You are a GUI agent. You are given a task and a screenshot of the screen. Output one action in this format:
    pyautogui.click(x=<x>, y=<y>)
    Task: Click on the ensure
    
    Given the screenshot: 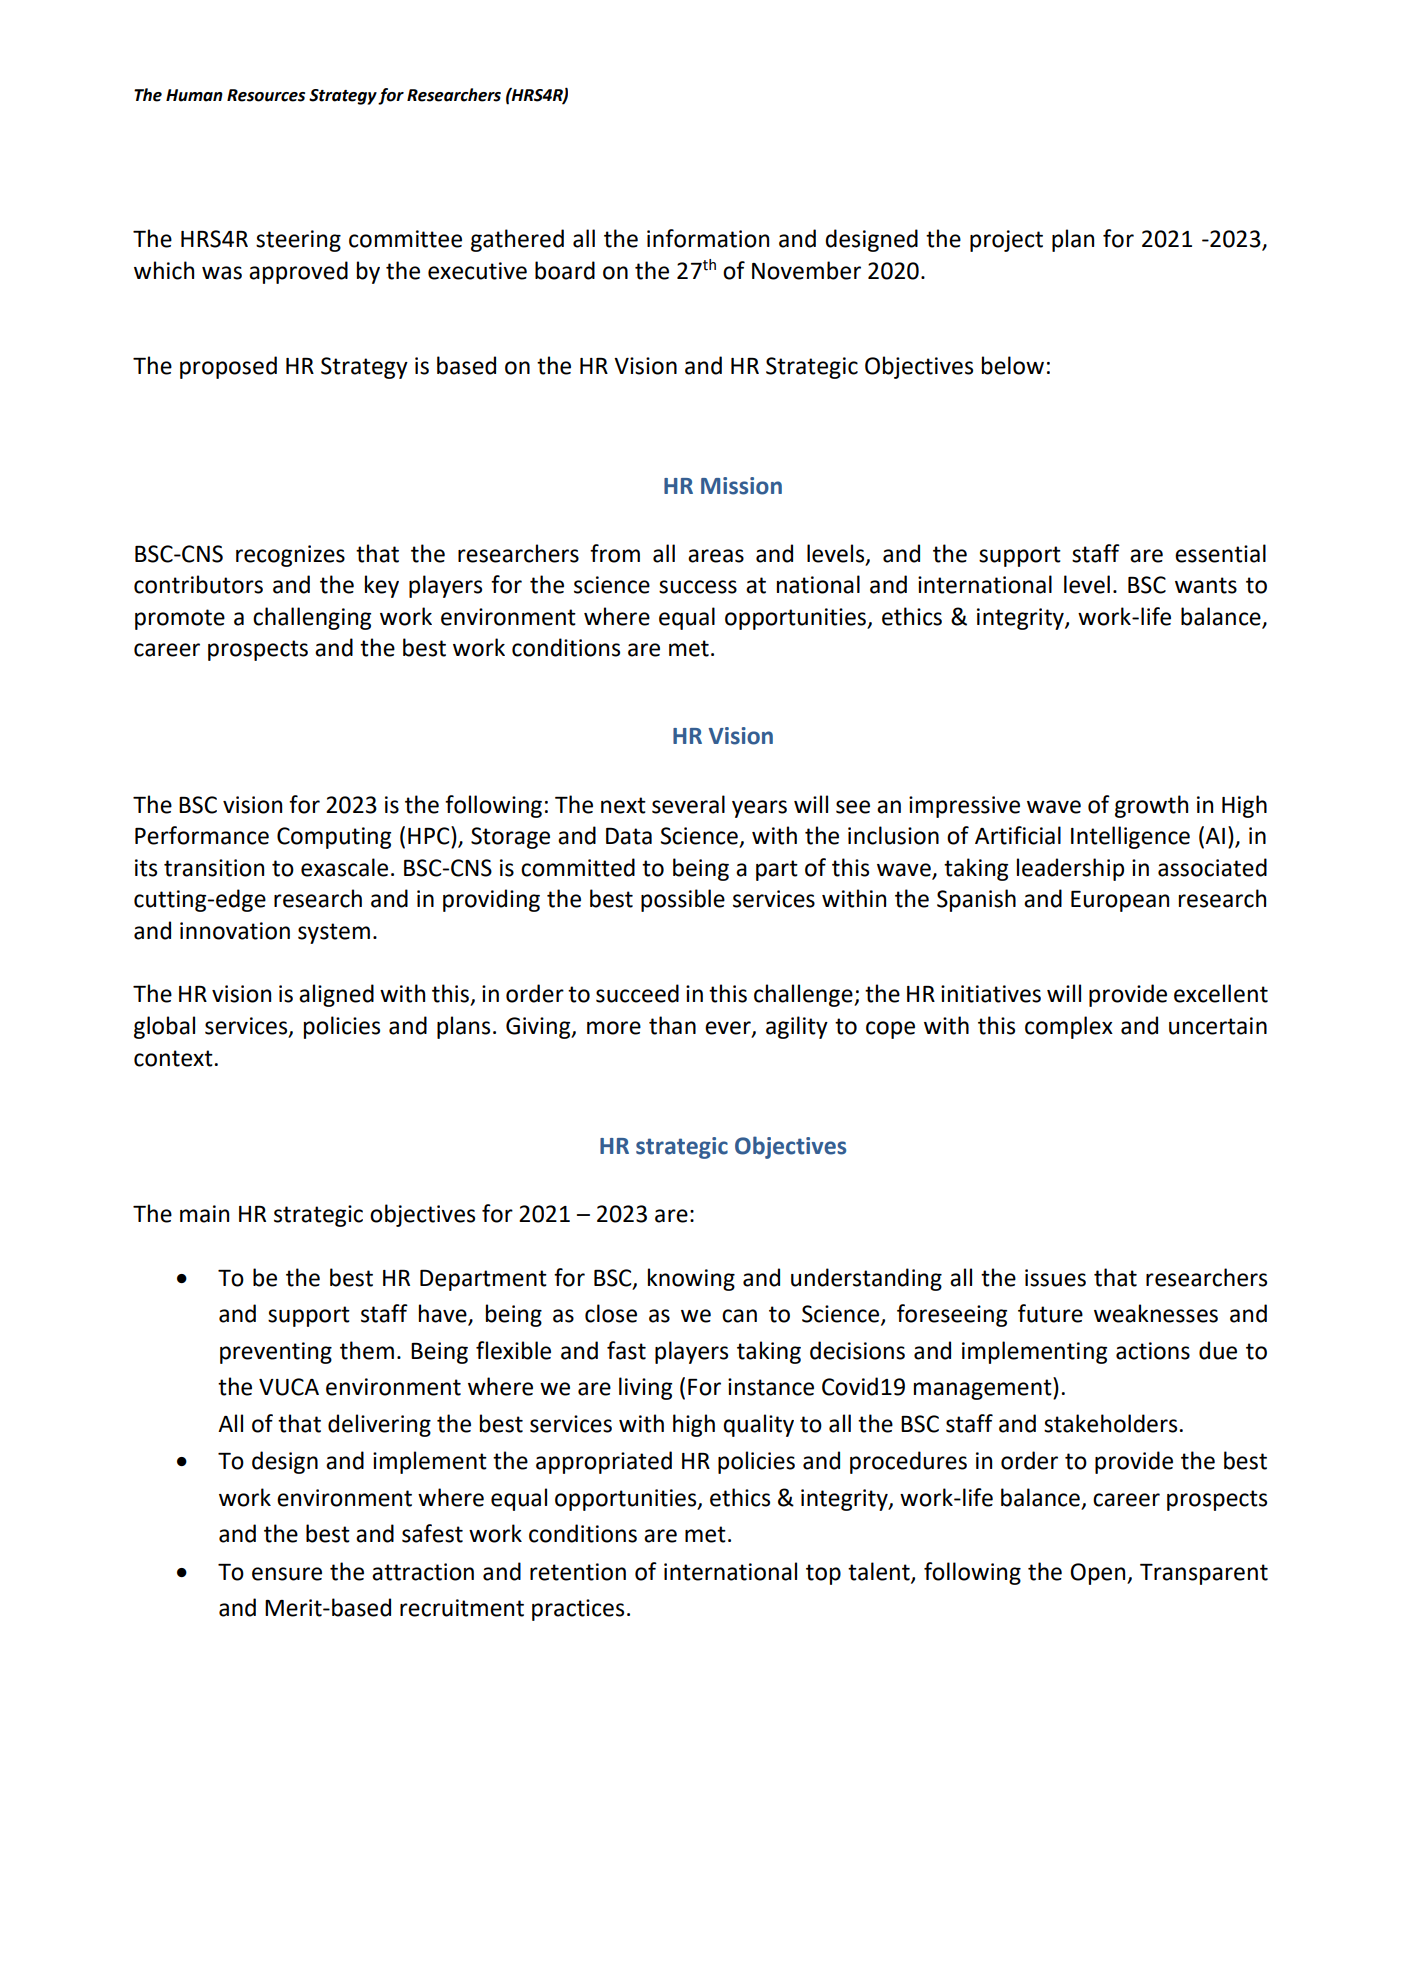 What is the action you would take?
    pyautogui.click(x=287, y=1574)
